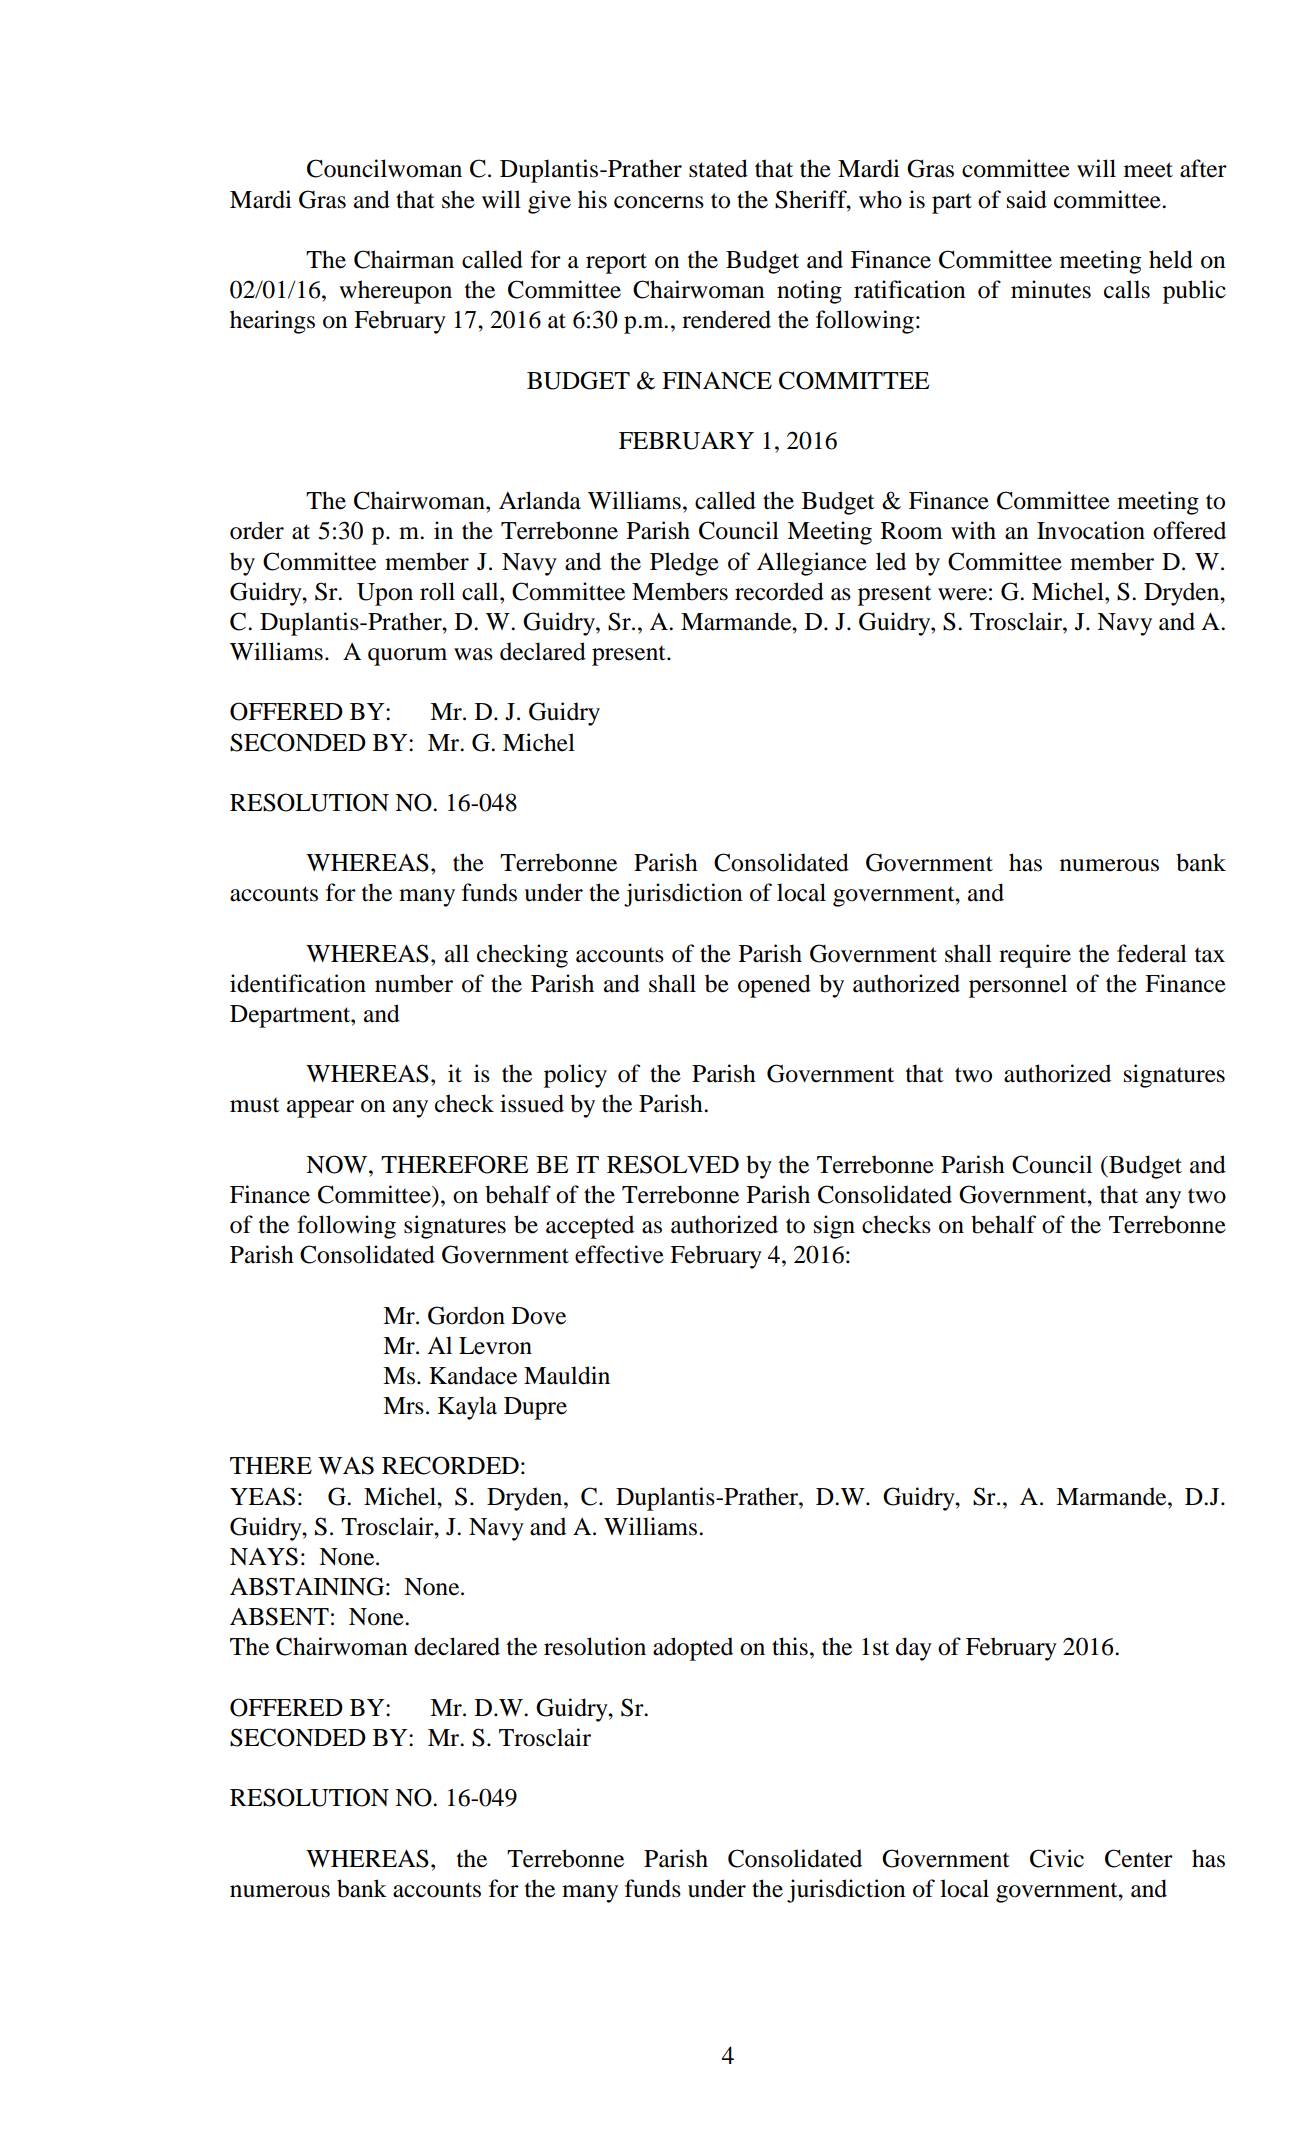 This document has width=1303, height=2147. I want to click on Chairman, so click(404, 259).
